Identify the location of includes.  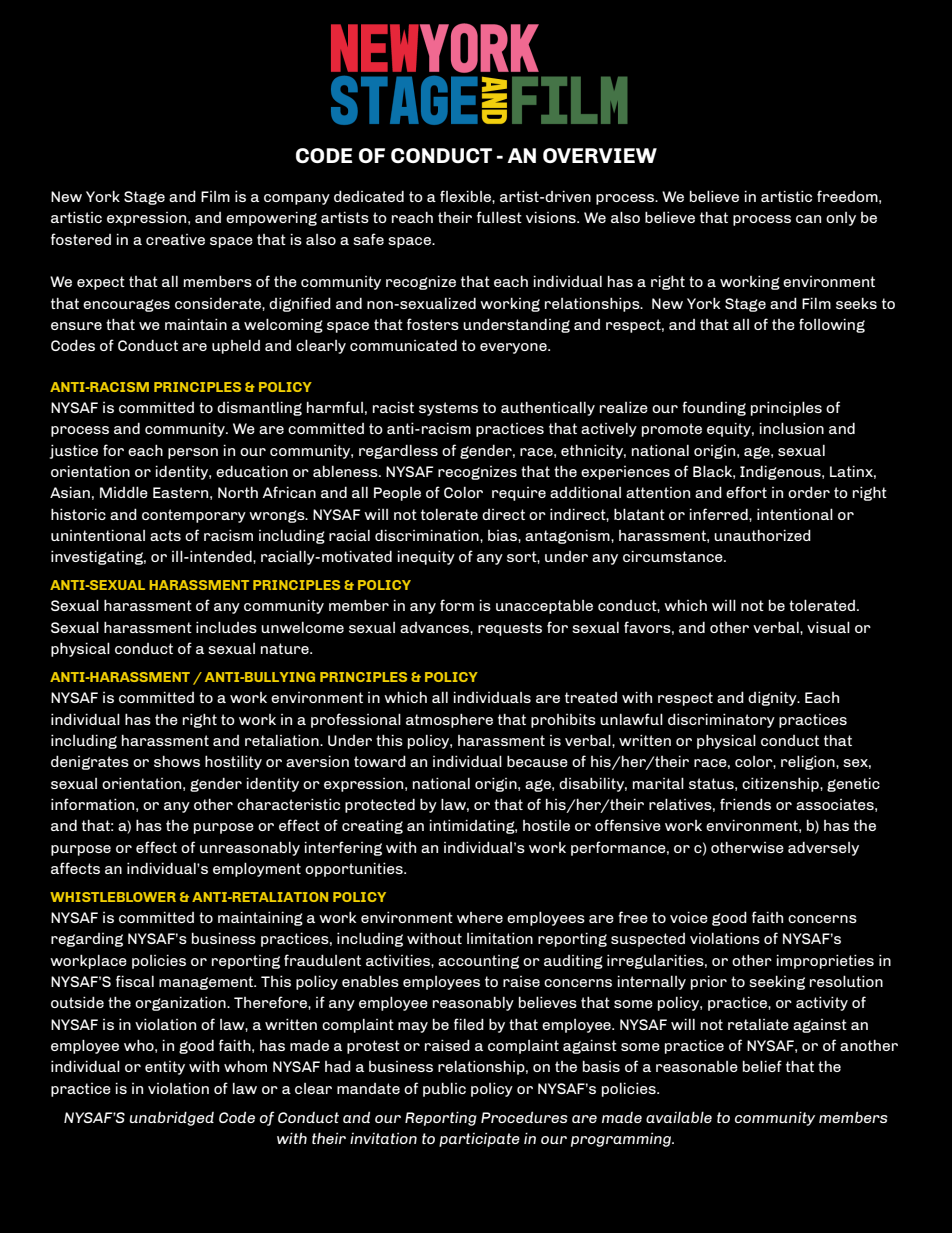
(226, 627).
